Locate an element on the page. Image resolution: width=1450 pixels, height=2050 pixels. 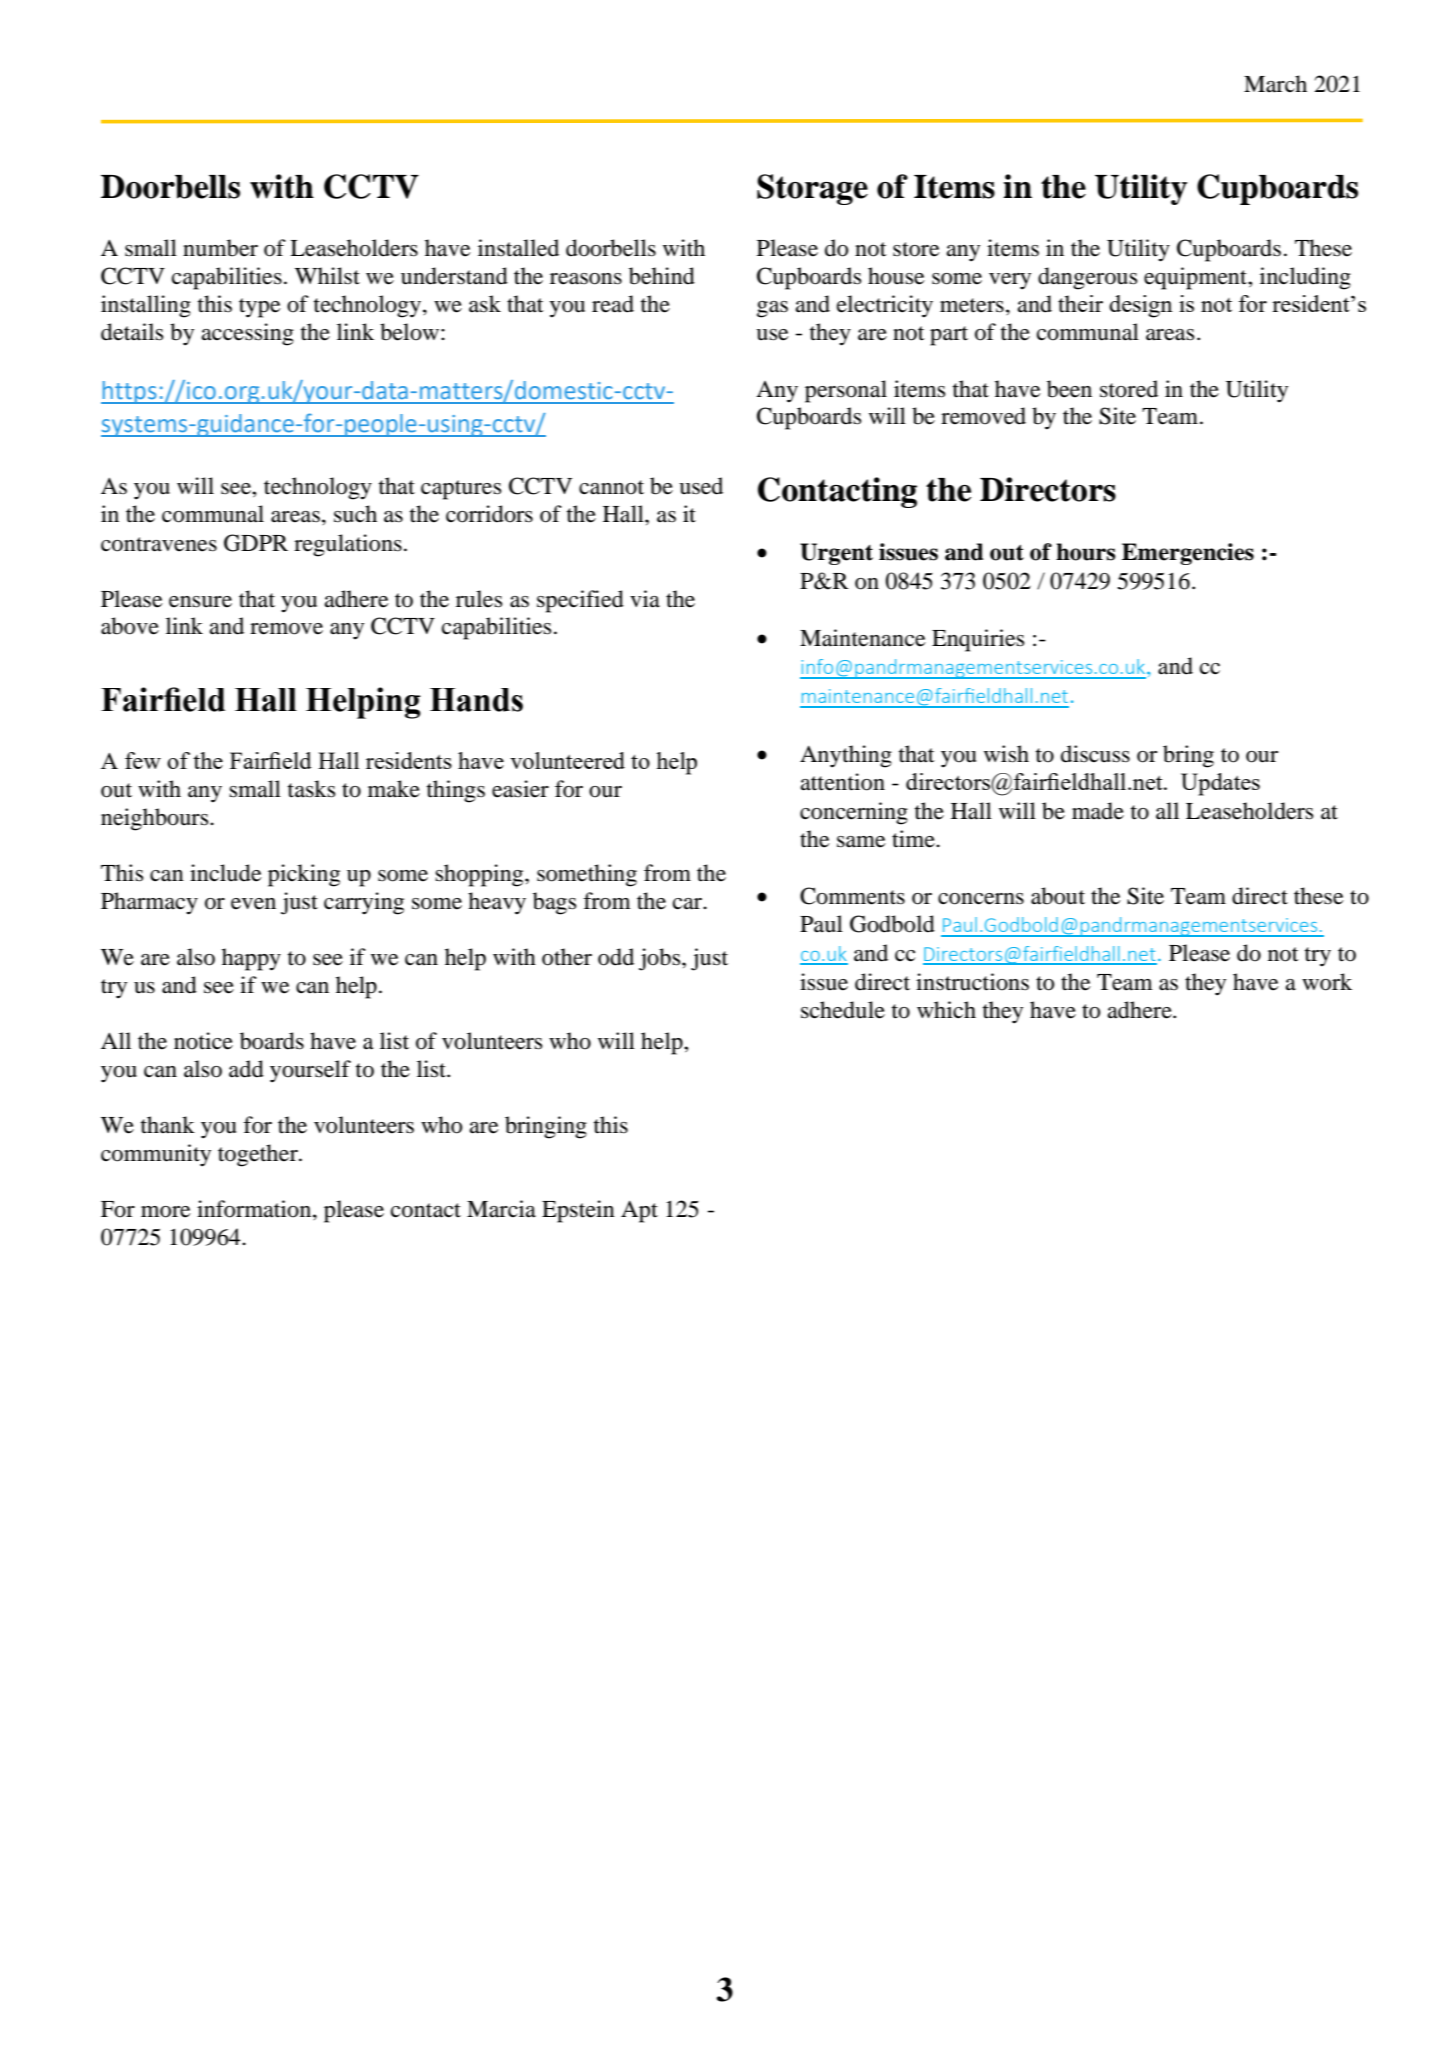
number is located at coordinates (220, 248).
